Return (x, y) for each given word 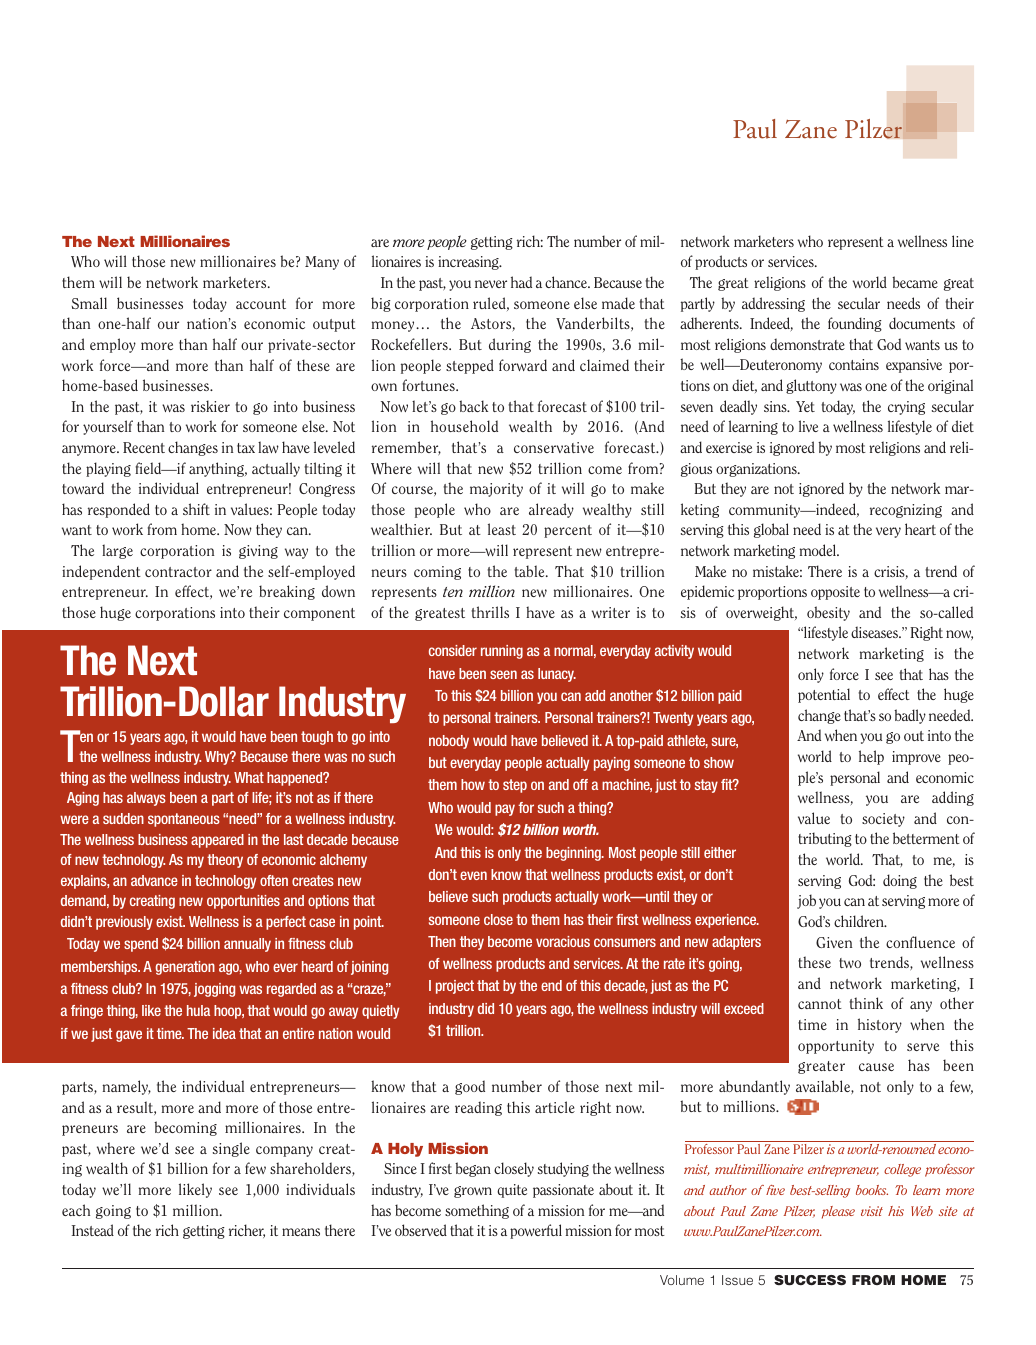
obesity (828, 613)
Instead (93, 1230)
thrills (490, 612)
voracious (563, 941)
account (261, 304)
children (860, 921)
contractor (178, 572)
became (915, 282)
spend (141, 945)
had (521, 282)
